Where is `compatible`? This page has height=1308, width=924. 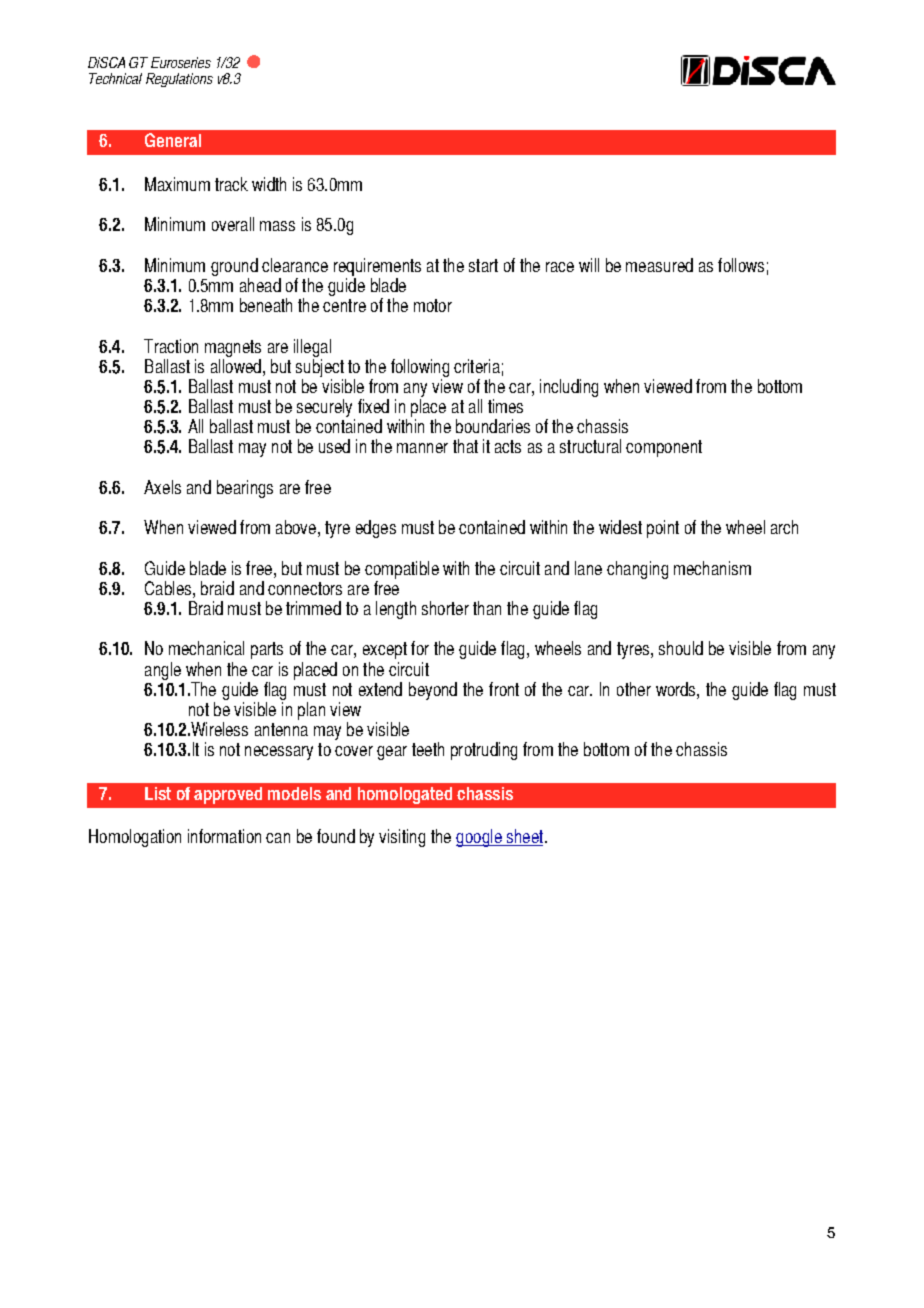 compatible is located at coordinates (402, 570).
